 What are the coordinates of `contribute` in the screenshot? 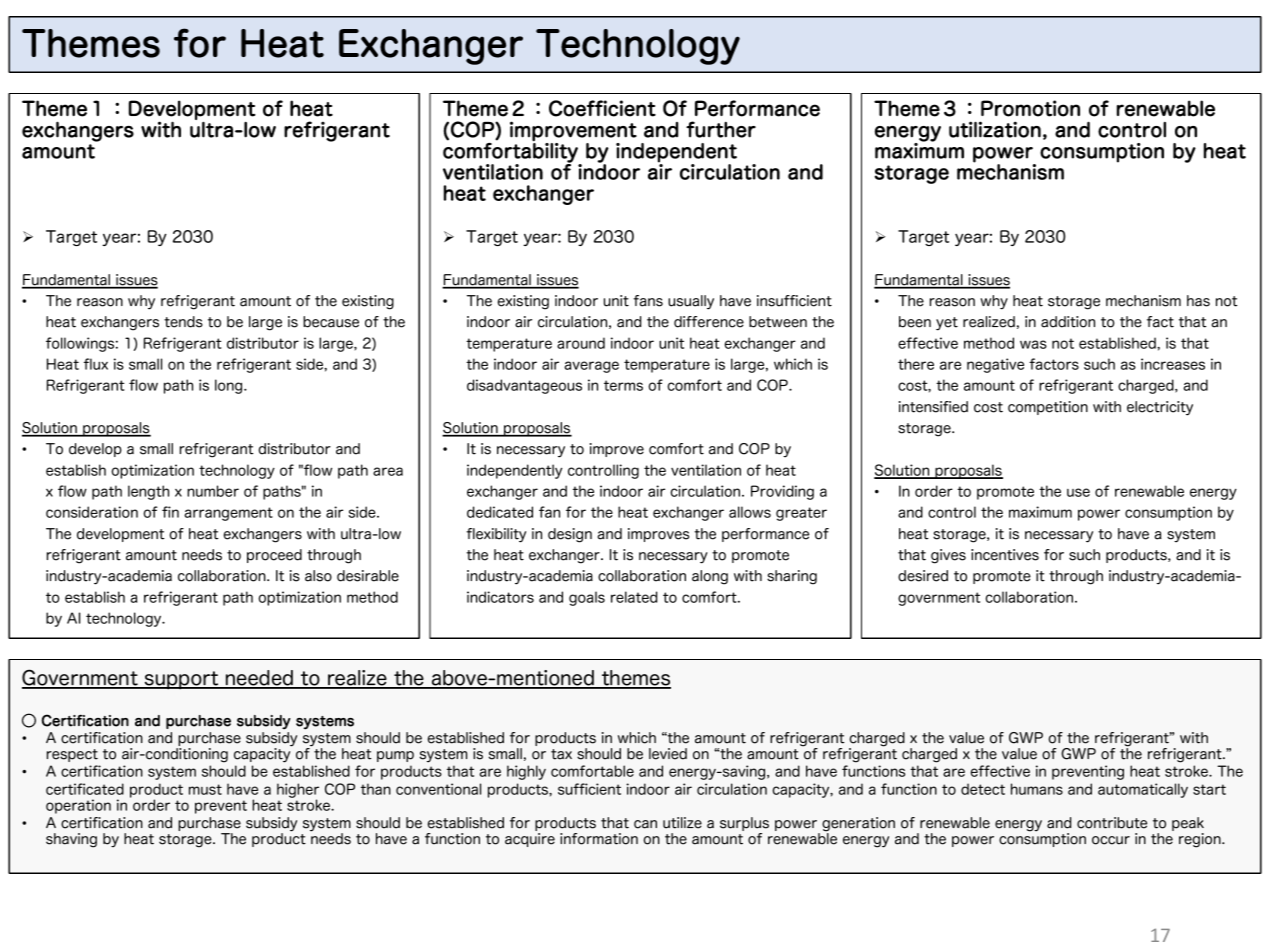 It's located at (1112, 823).
